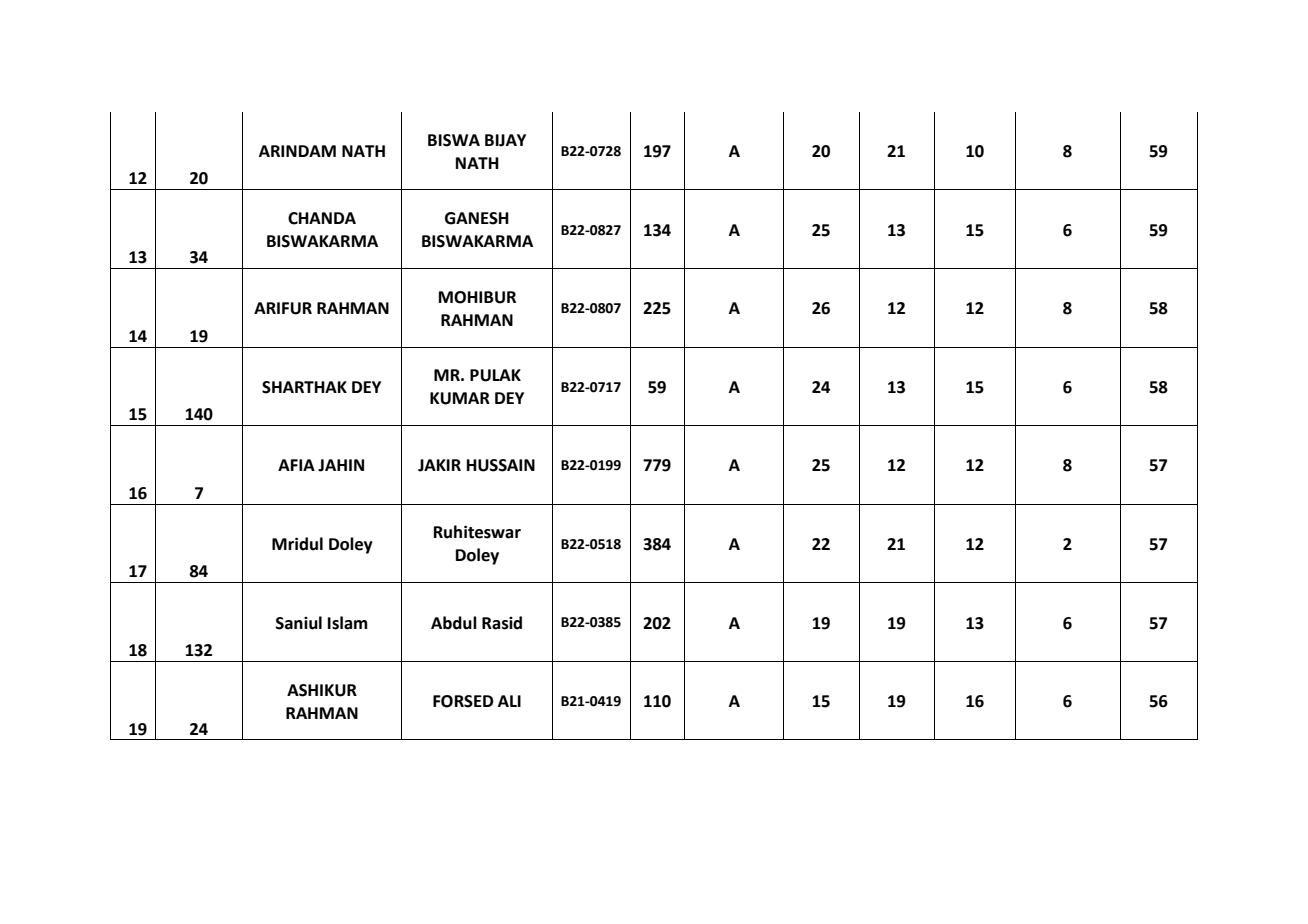 This screenshot has width=1308, height=924. I want to click on HUSSAIN, so click(501, 465).
